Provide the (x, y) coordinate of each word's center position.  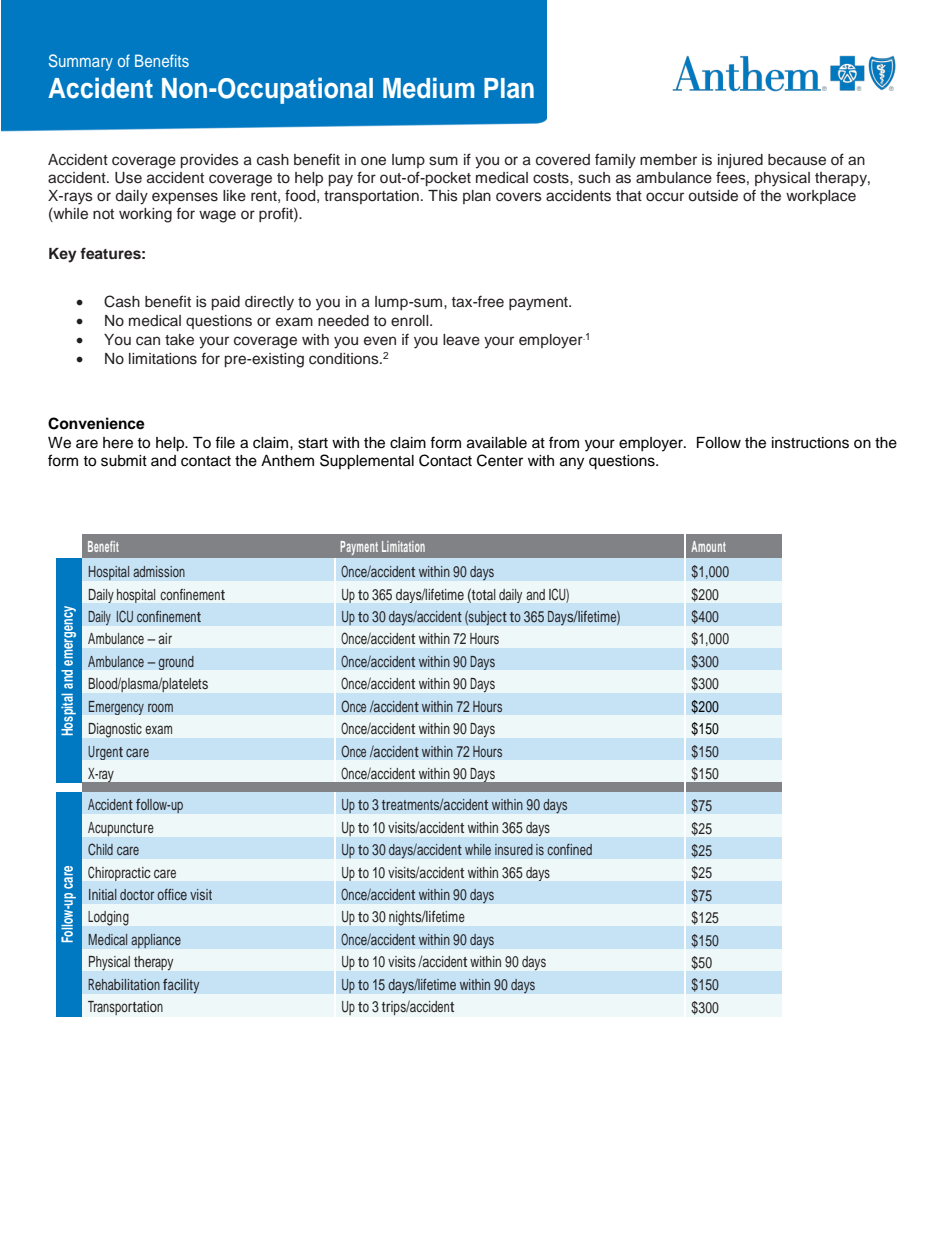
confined (569, 849)
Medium (428, 88)
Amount (708, 546)
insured (514, 849)
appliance (156, 941)
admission (159, 571)
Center (500, 460)
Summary (81, 62)
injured (740, 161)
